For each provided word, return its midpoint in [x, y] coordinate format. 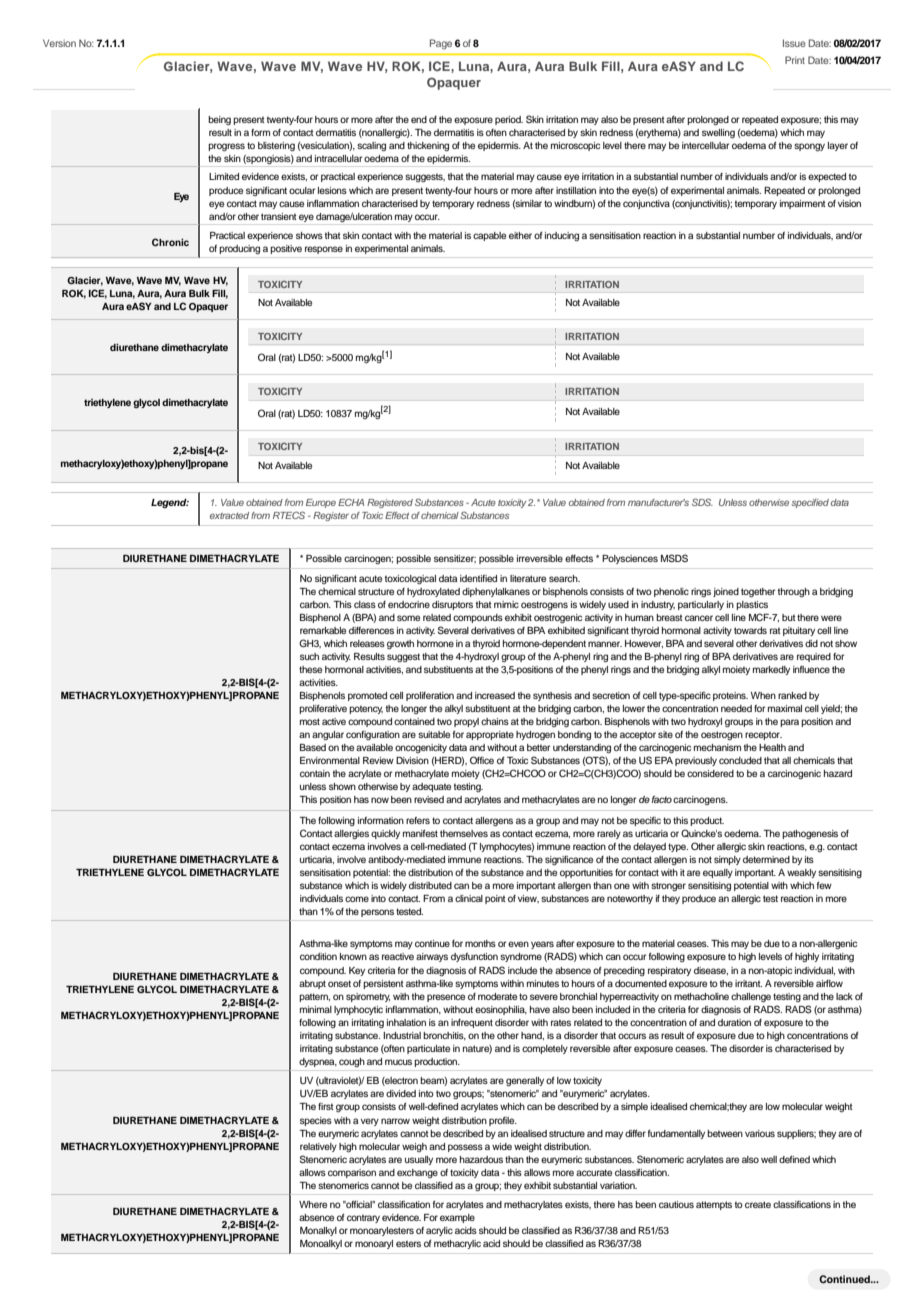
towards [750, 630]
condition [318, 956]
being [219, 120]
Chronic [170, 242]
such [309, 656]
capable [489, 236]
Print [795, 60]
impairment [803, 204]
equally [718, 873]
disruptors [452, 605]
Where [313, 1204]
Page [441, 44]
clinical [469, 898]
